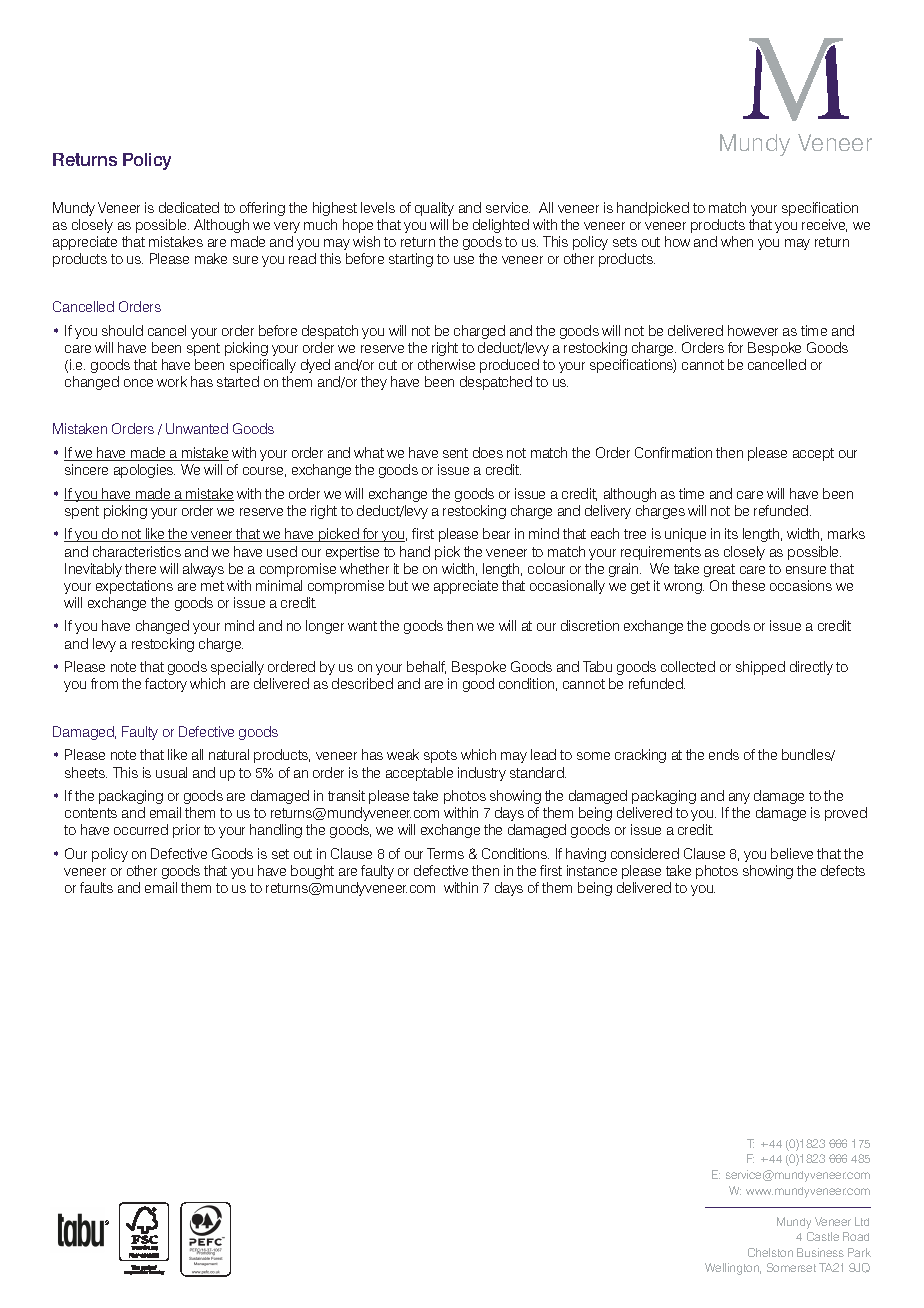  I want to click on Business, so click(820, 1252).
